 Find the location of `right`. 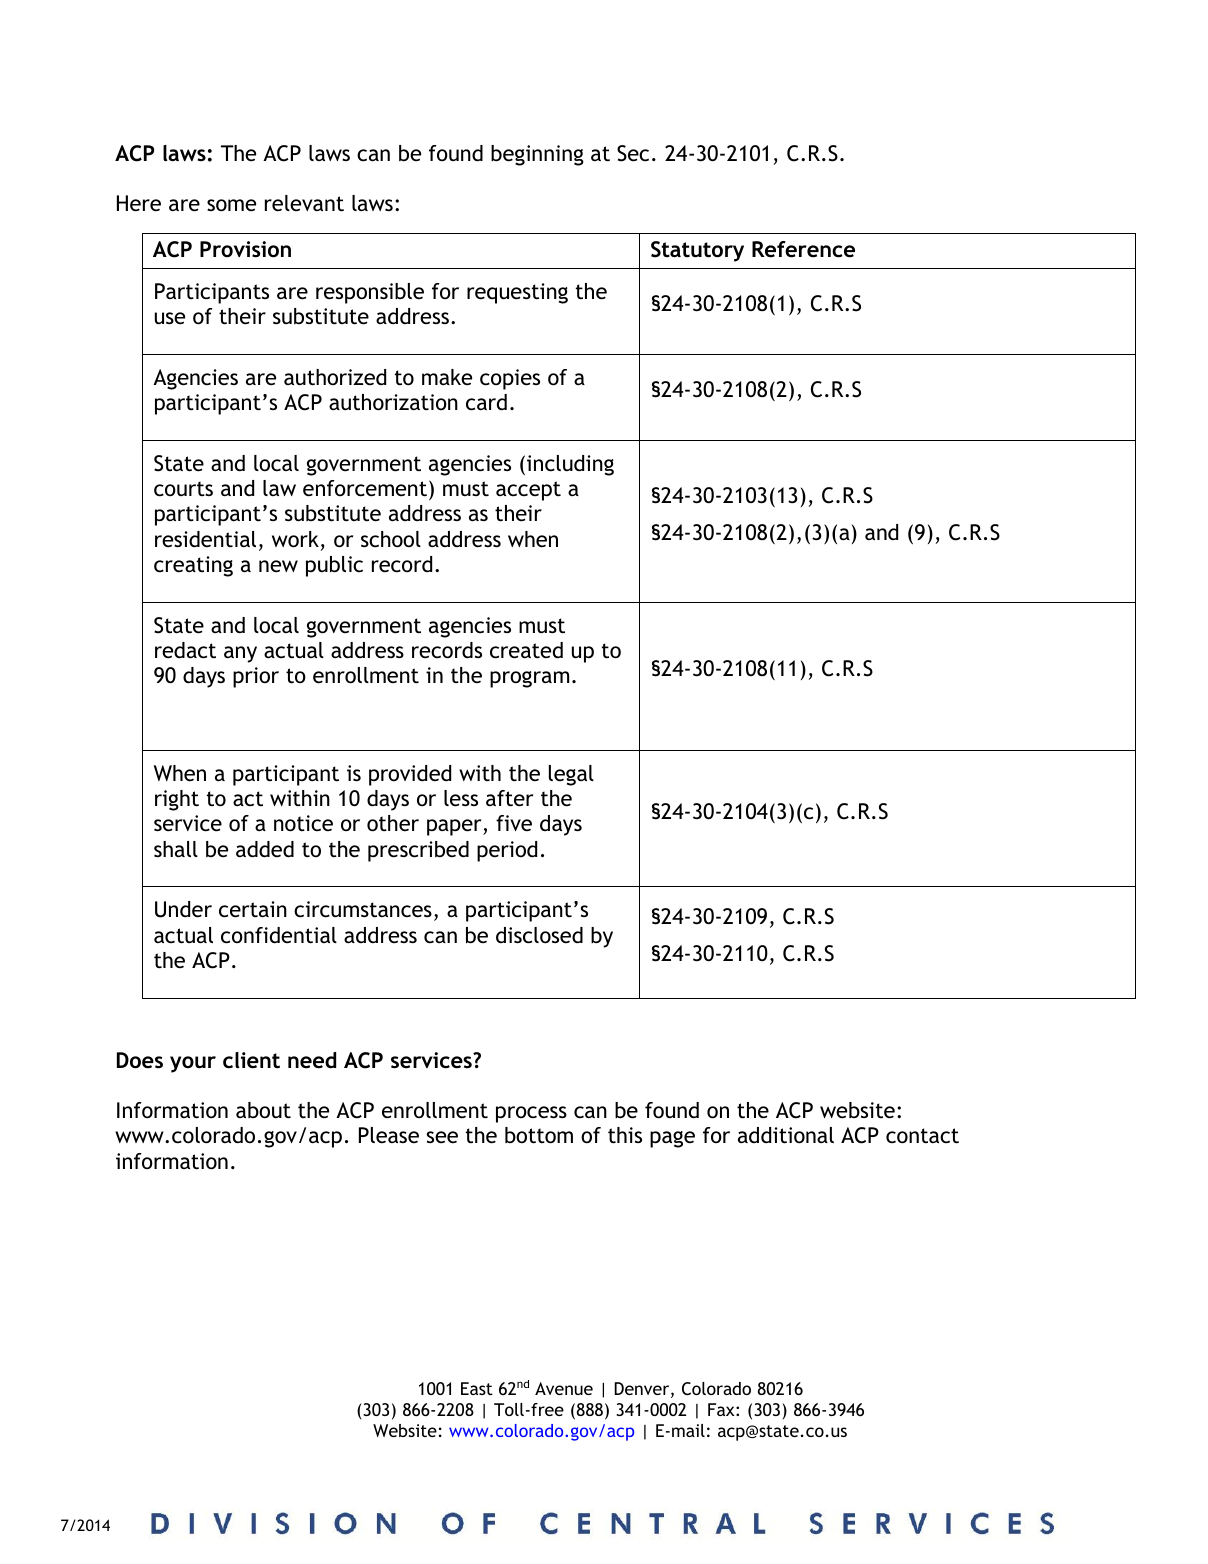

right is located at coordinates (177, 800).
